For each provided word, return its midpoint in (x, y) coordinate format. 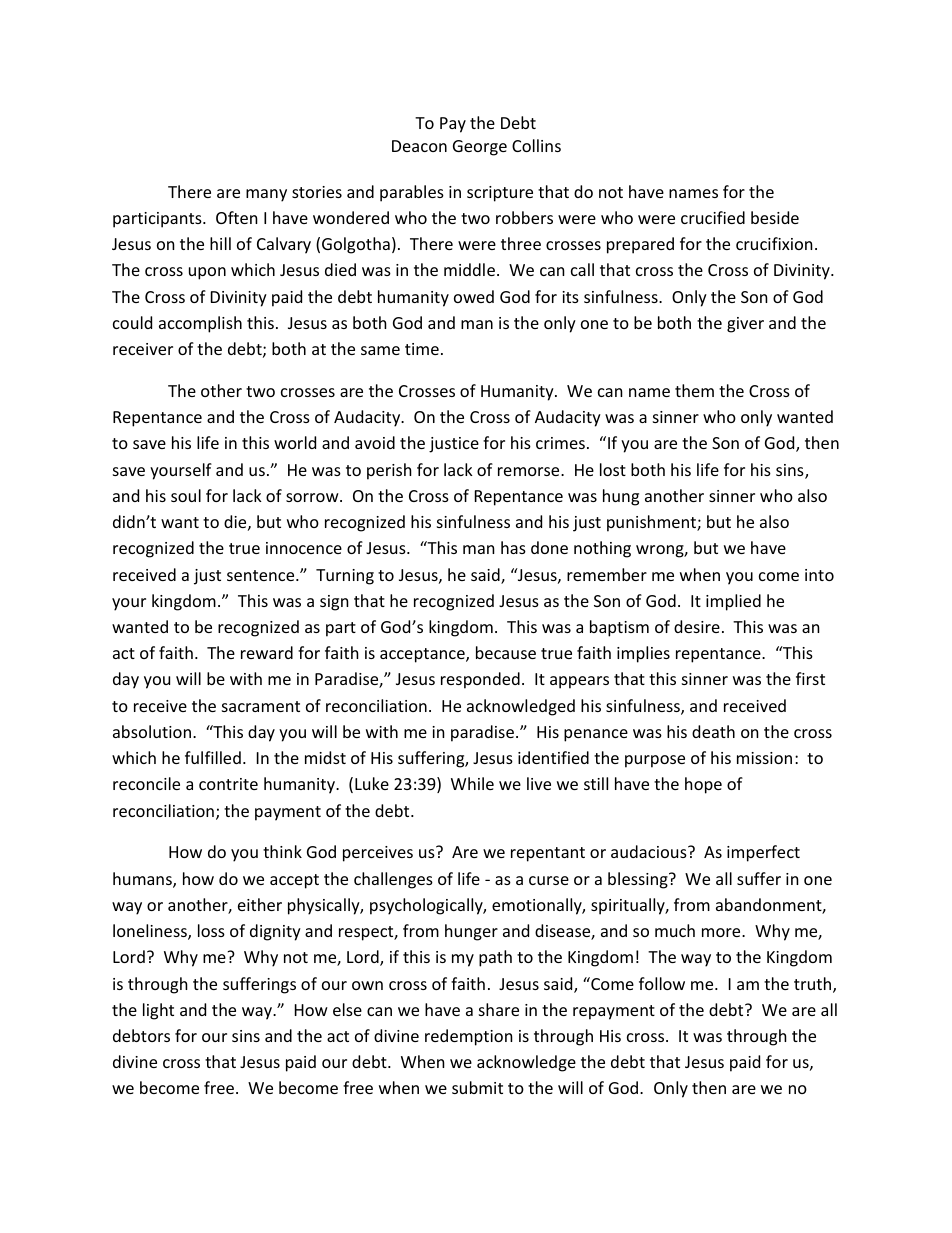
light (158, 1011)
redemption (469, 1037)
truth (814, 985)
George (480, 148)
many (266, 195)
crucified (713, 217)
